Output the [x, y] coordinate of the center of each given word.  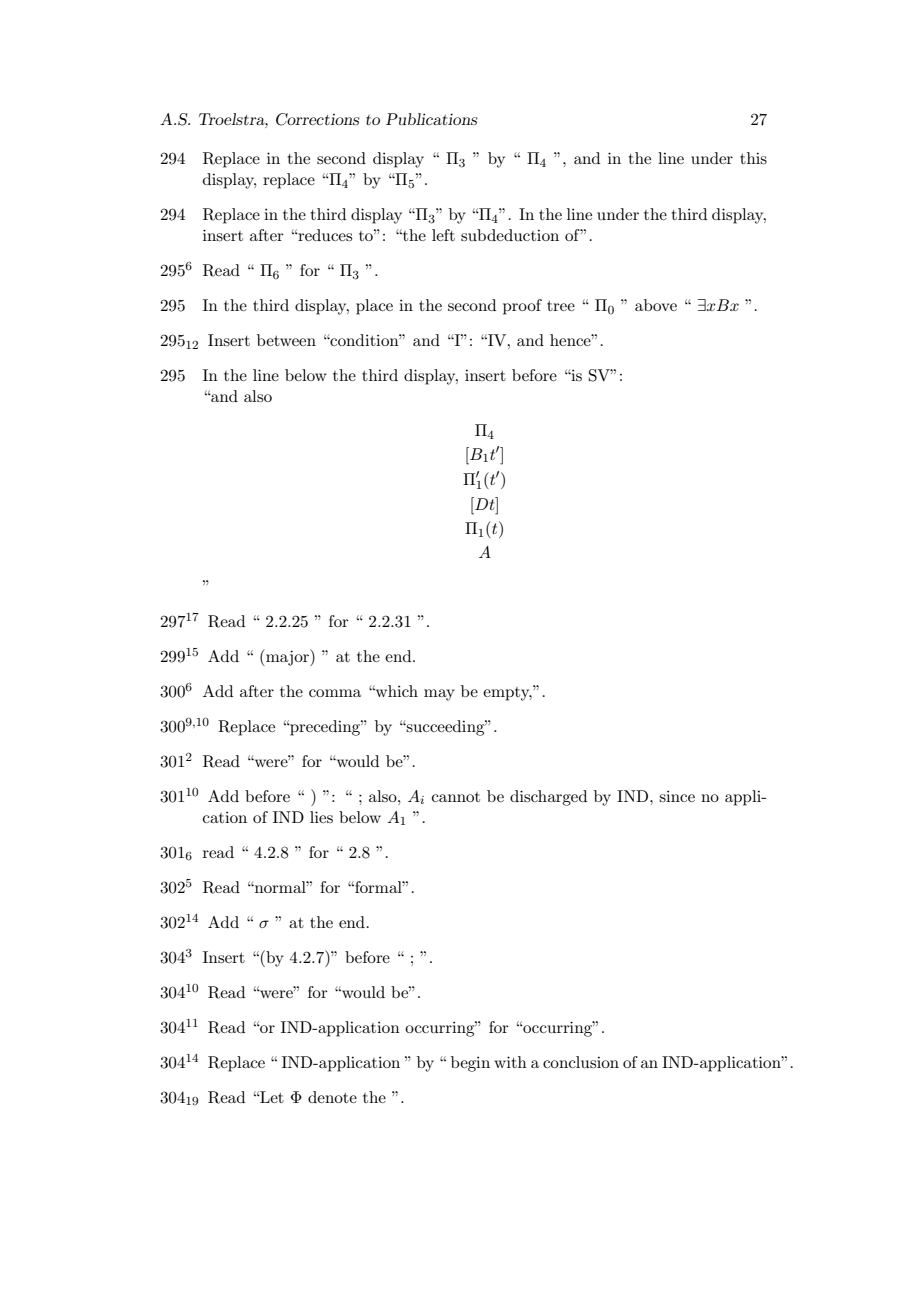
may [439, 695]
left [443, 235]
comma [335, 693]
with [510, 1062]
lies [321, 817]
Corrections [318, 119]
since [677, 796]
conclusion [581, 1062]
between [286, 340]
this [753, 158]
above [656, 305]
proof [522, 307]
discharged [548, 798]
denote [332, 1097]
